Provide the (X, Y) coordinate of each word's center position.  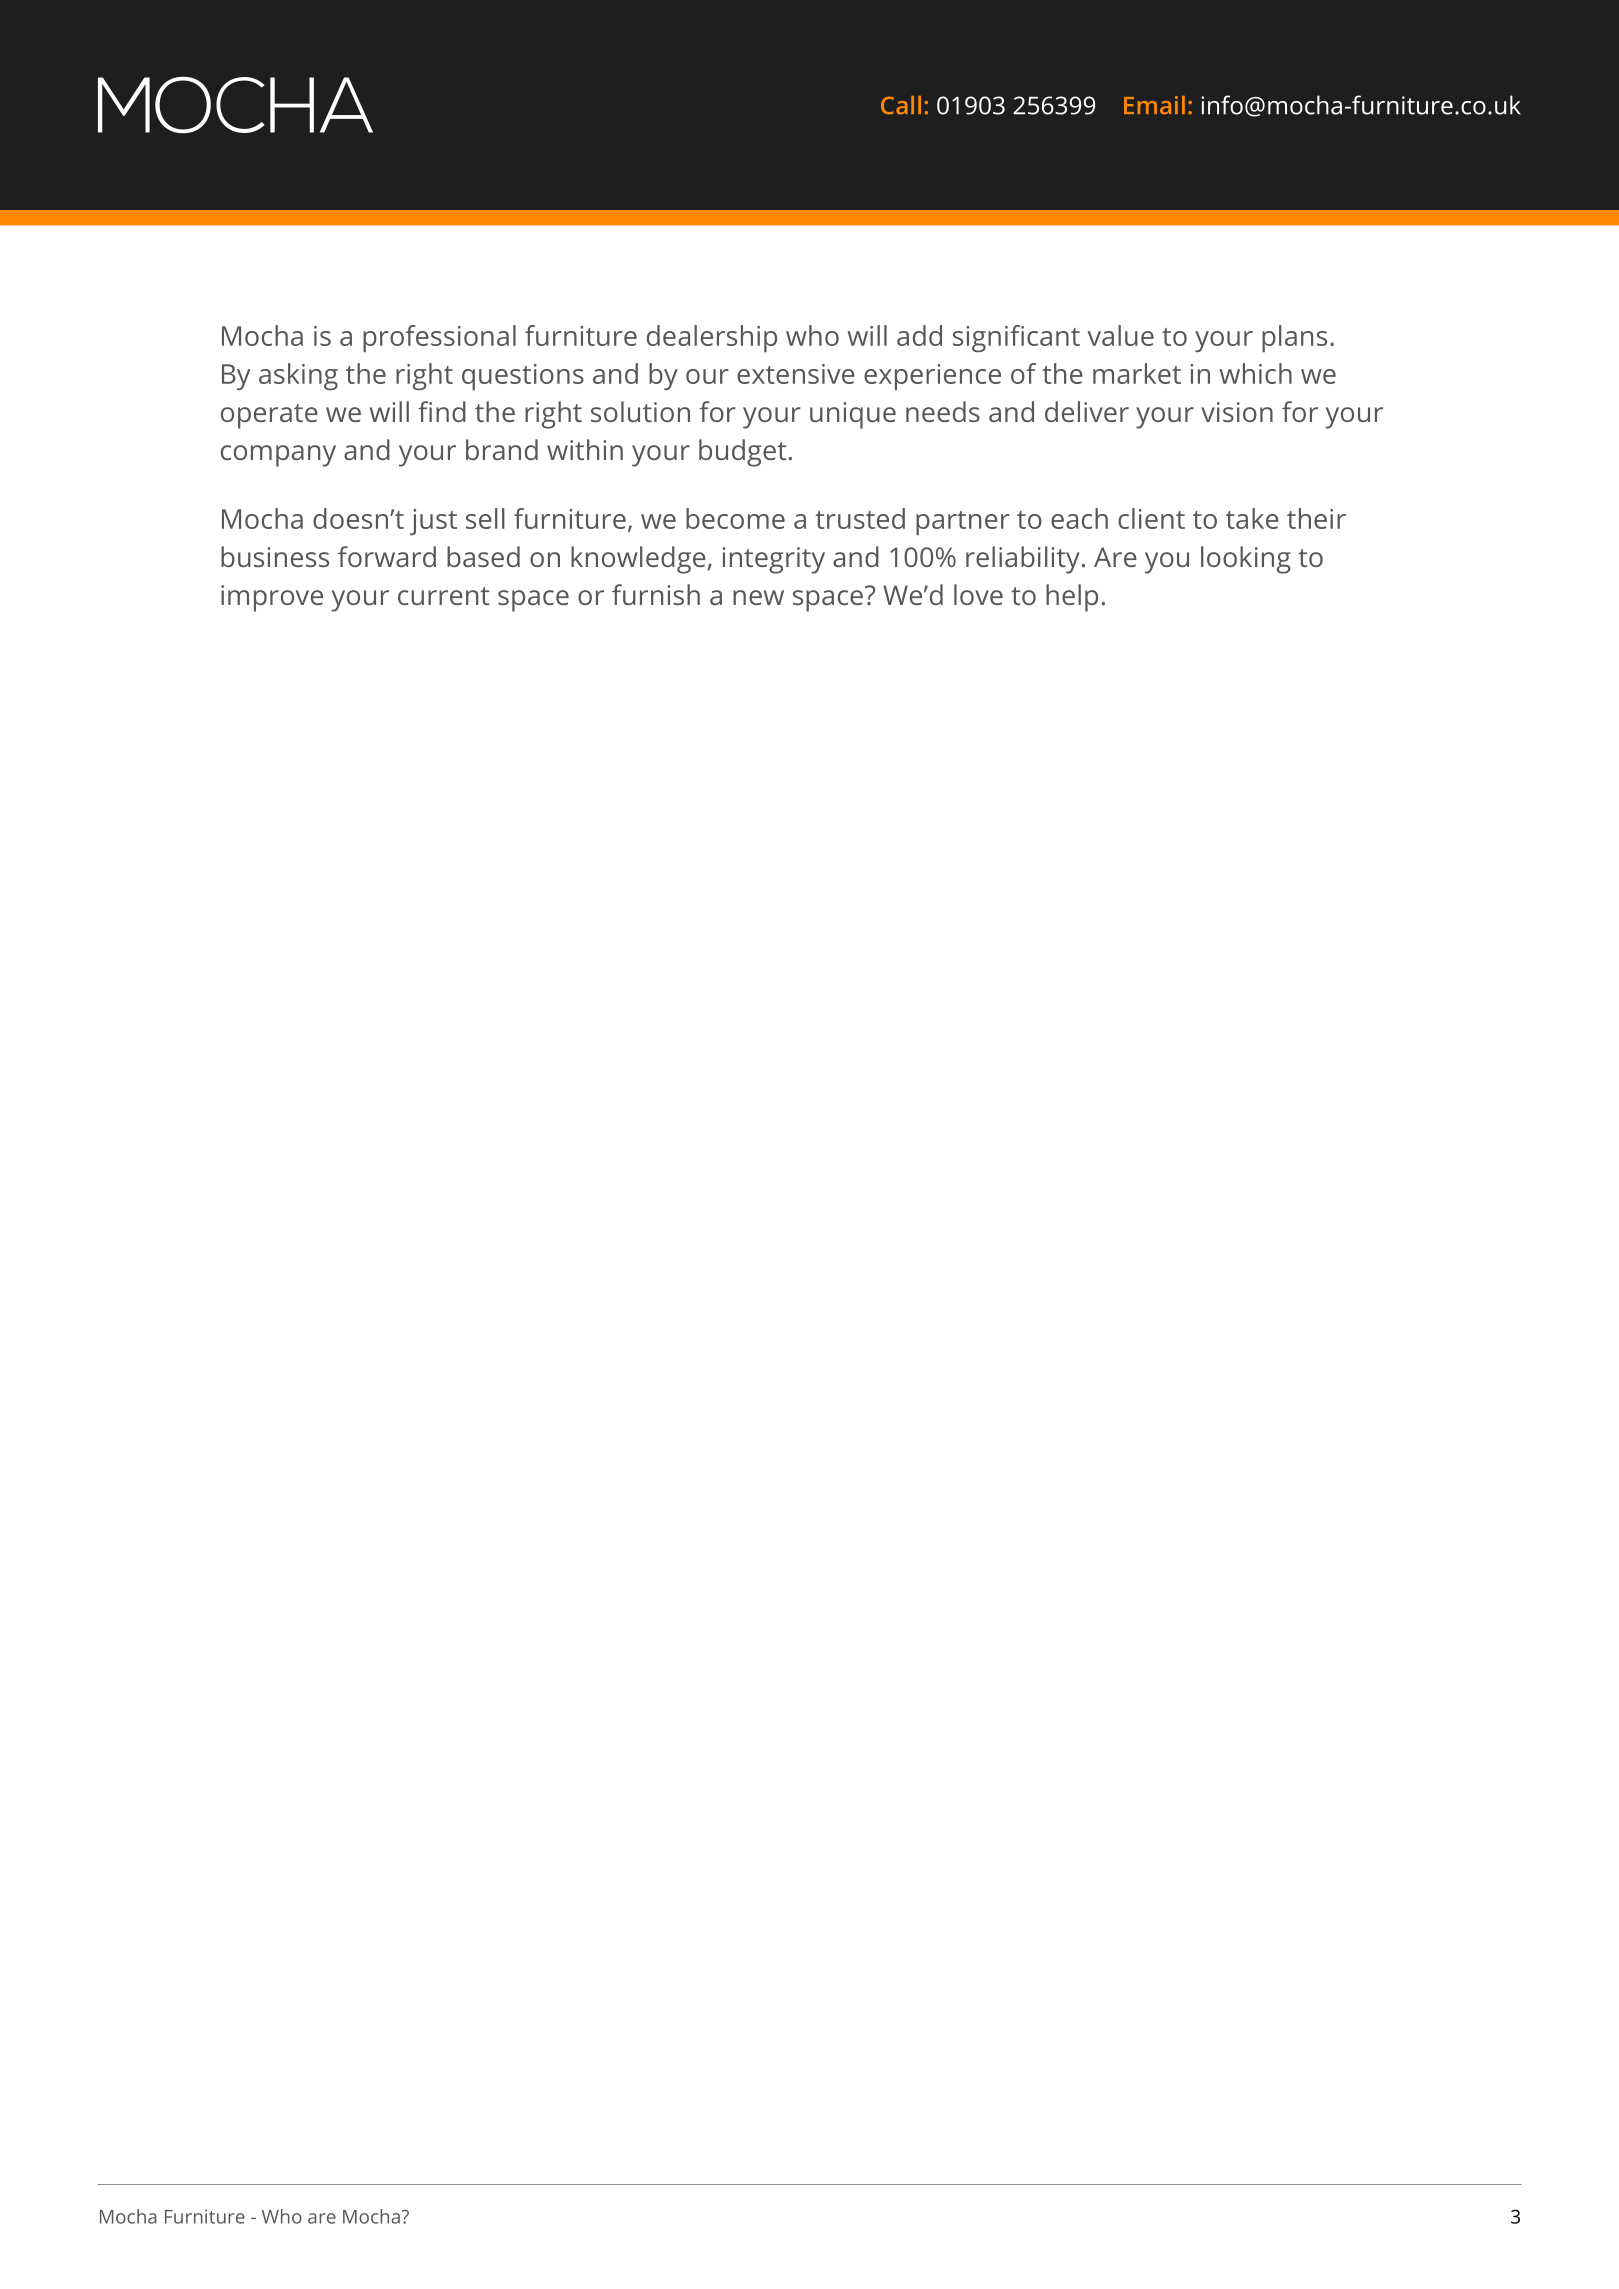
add (919, 335)
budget (742, 453)
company (278, 456)
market (1137, 373)
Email (1154, 105)
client (1151, 518)
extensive (796, 374)
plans (1294, 338)
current (443, 596)
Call (901, 105)
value (1121, 335)
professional (439, 338)
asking (298, 376)
